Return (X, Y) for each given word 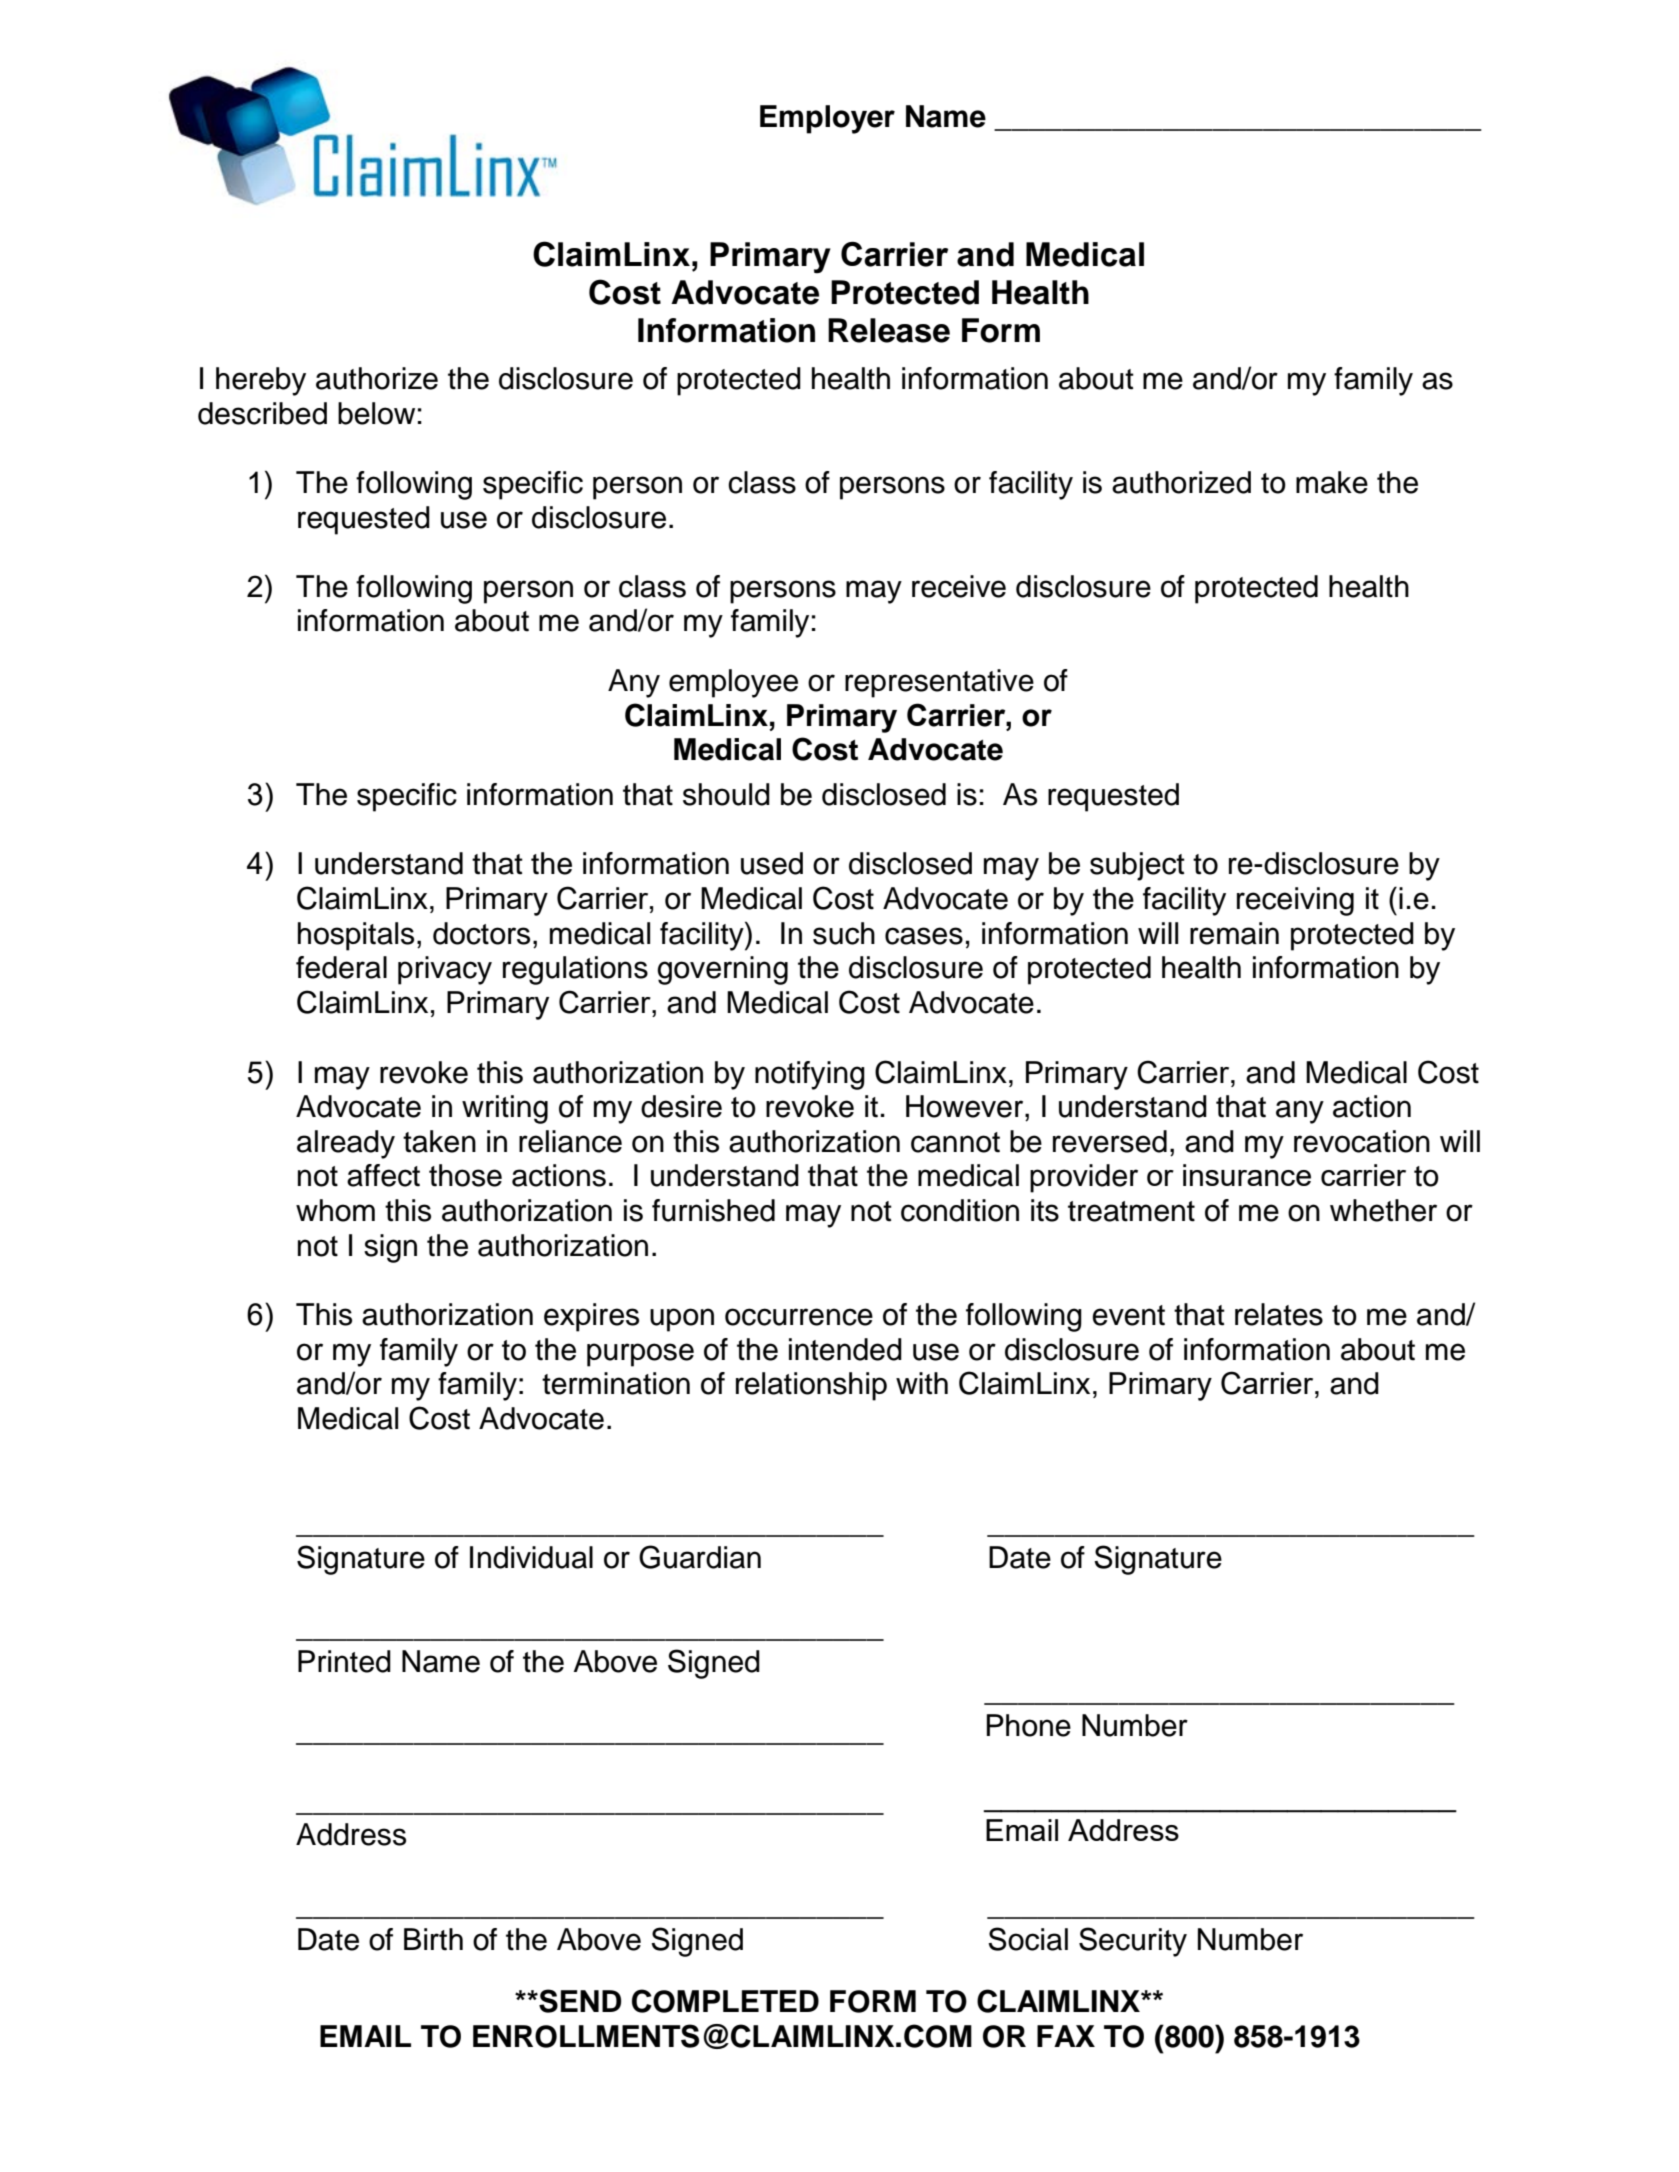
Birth (433, 1939)
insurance (1247, 1175)
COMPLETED (725, 2001)
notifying (810, 1075)
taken (439, 1141)
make (1332, 482)
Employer (827, 119)
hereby (261, 381)
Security (1133, 1942)
